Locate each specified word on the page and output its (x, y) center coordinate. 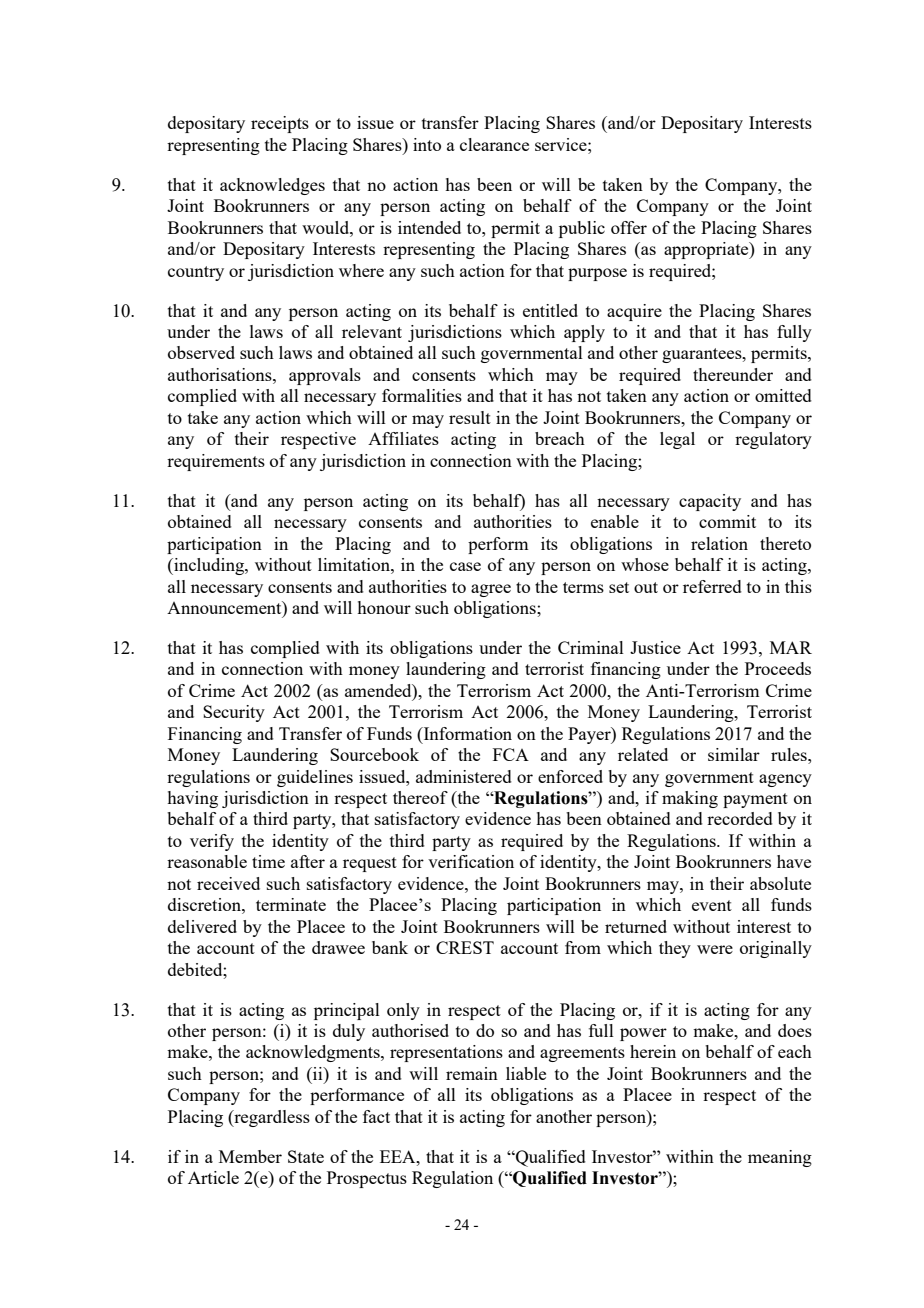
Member (250, 1156)
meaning (780, 1158)
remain (472, 1073)
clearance (494, 144)
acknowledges (272, 186)
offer (629, 227)
